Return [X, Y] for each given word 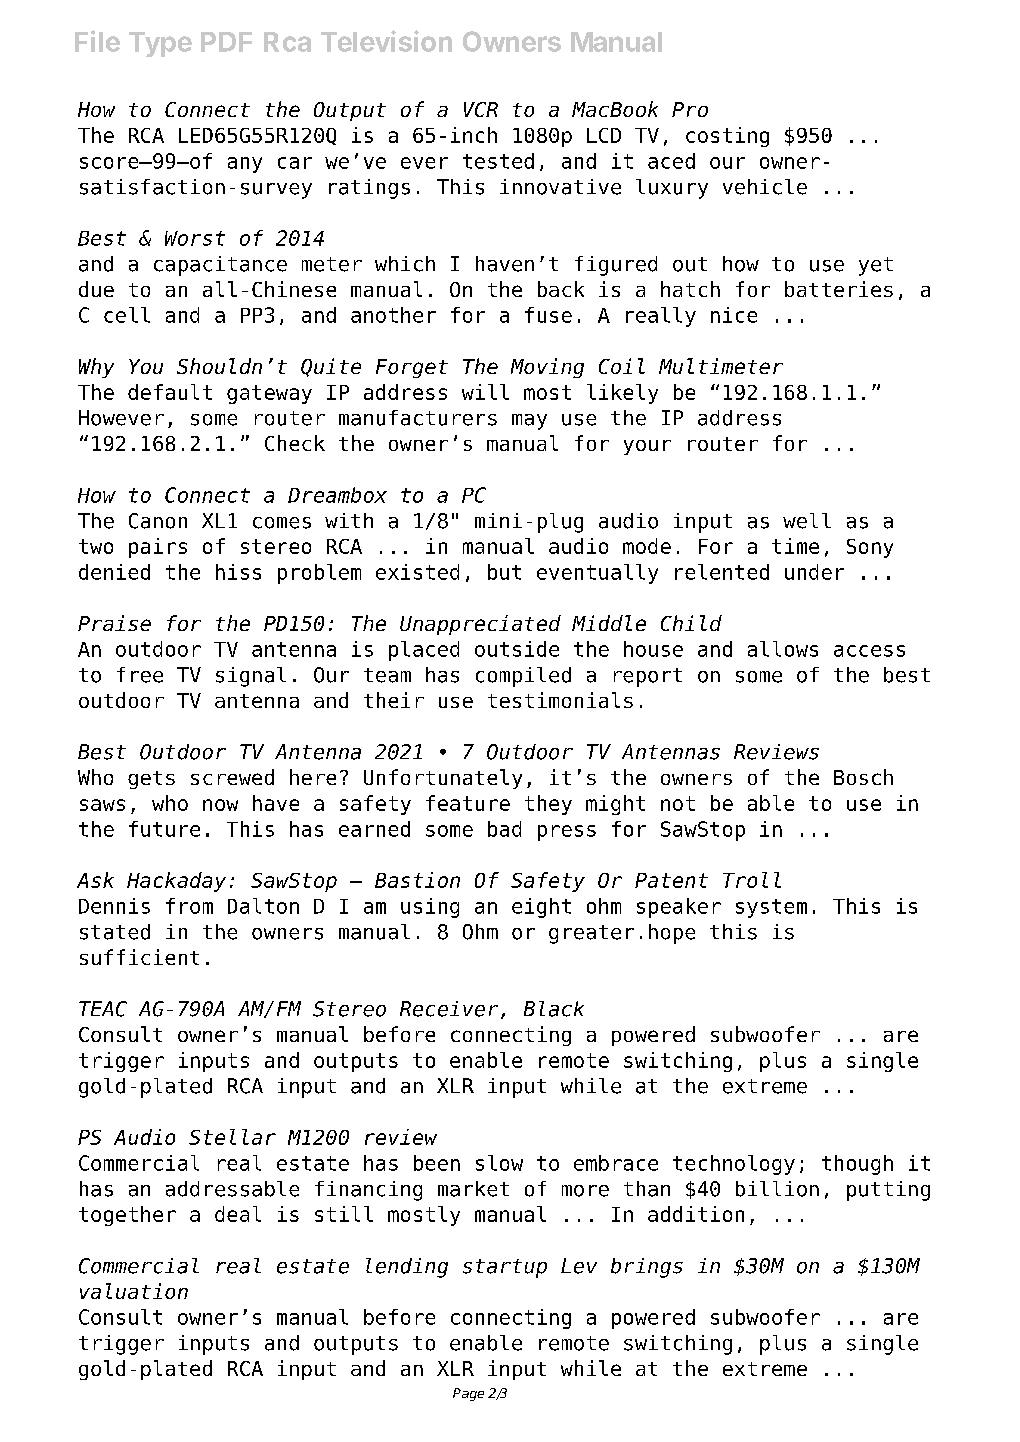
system [771, 908]
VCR [481, 109]
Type [160, 44]
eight [541, 908]
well [807, 521]
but [504, 572]
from [189, 906]
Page [468, 1394]
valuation [134, 1291]
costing [727, 137]
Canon [158, 521]
